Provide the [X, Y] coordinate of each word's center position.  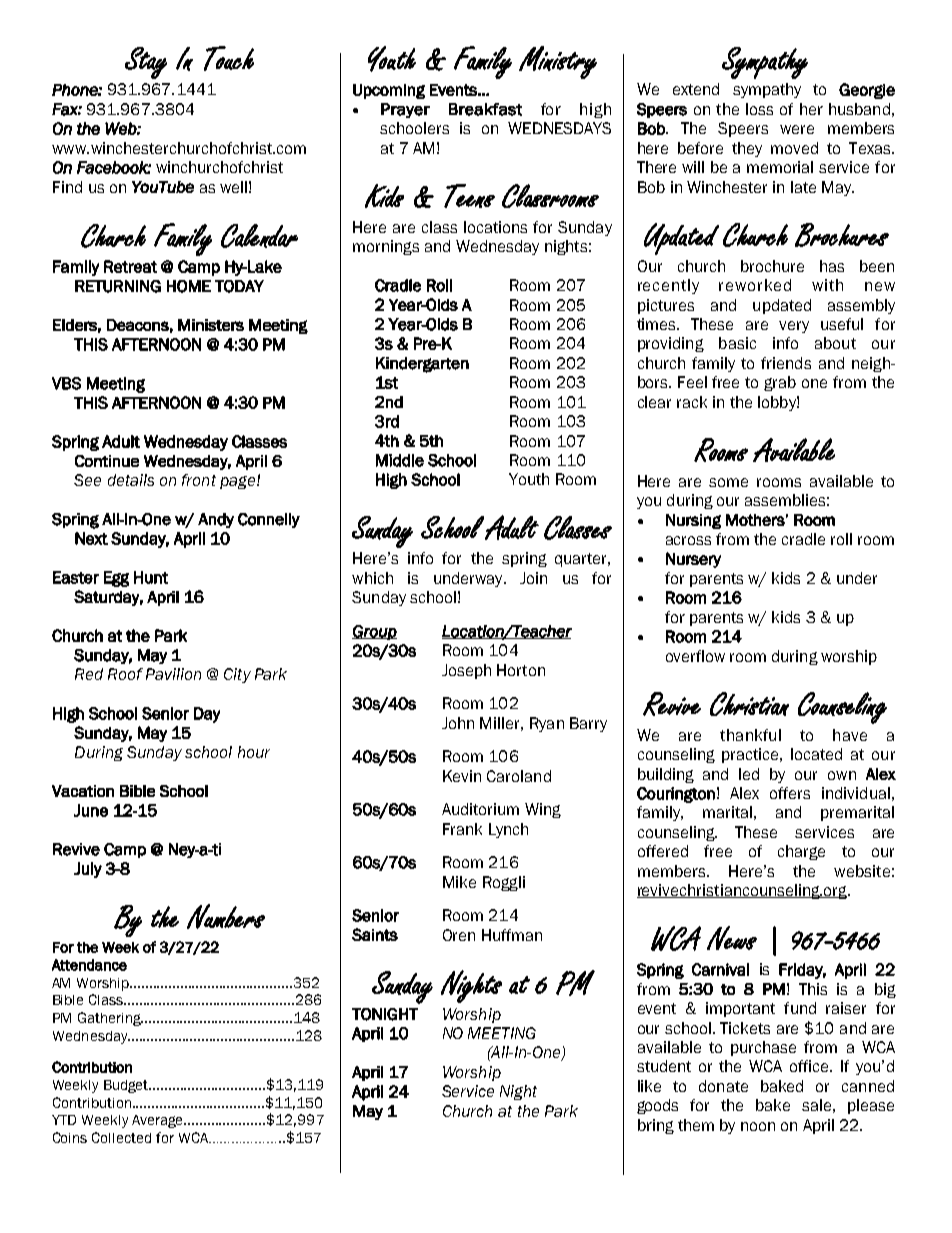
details [131, 480]
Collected [121, 1137]
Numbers [226, 916]
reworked [755, 285]
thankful [750, 735]
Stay [146, 63]
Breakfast [485, 109]
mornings [386, 247]
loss [759, 109]
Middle [400, 460]
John [458, 723]
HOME [189, 286]
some [728, 482]
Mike [459, 882]
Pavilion [173, 674]
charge [801, 852]
